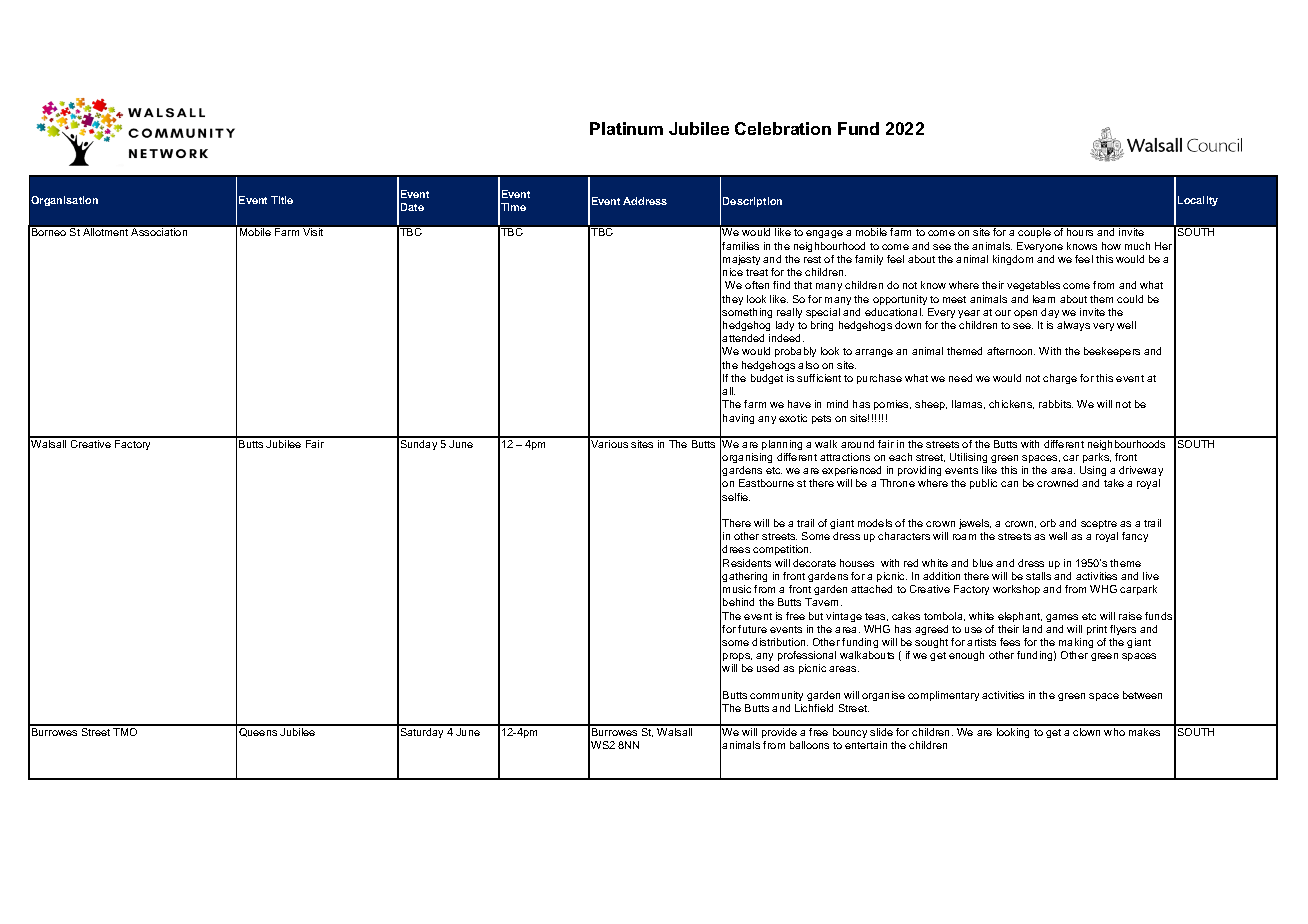 Image resolution: width=1308 pixels, height=924 pixels. Describe the element at coordinates (1198, 201) in the image. I see `Locality` at that location.
